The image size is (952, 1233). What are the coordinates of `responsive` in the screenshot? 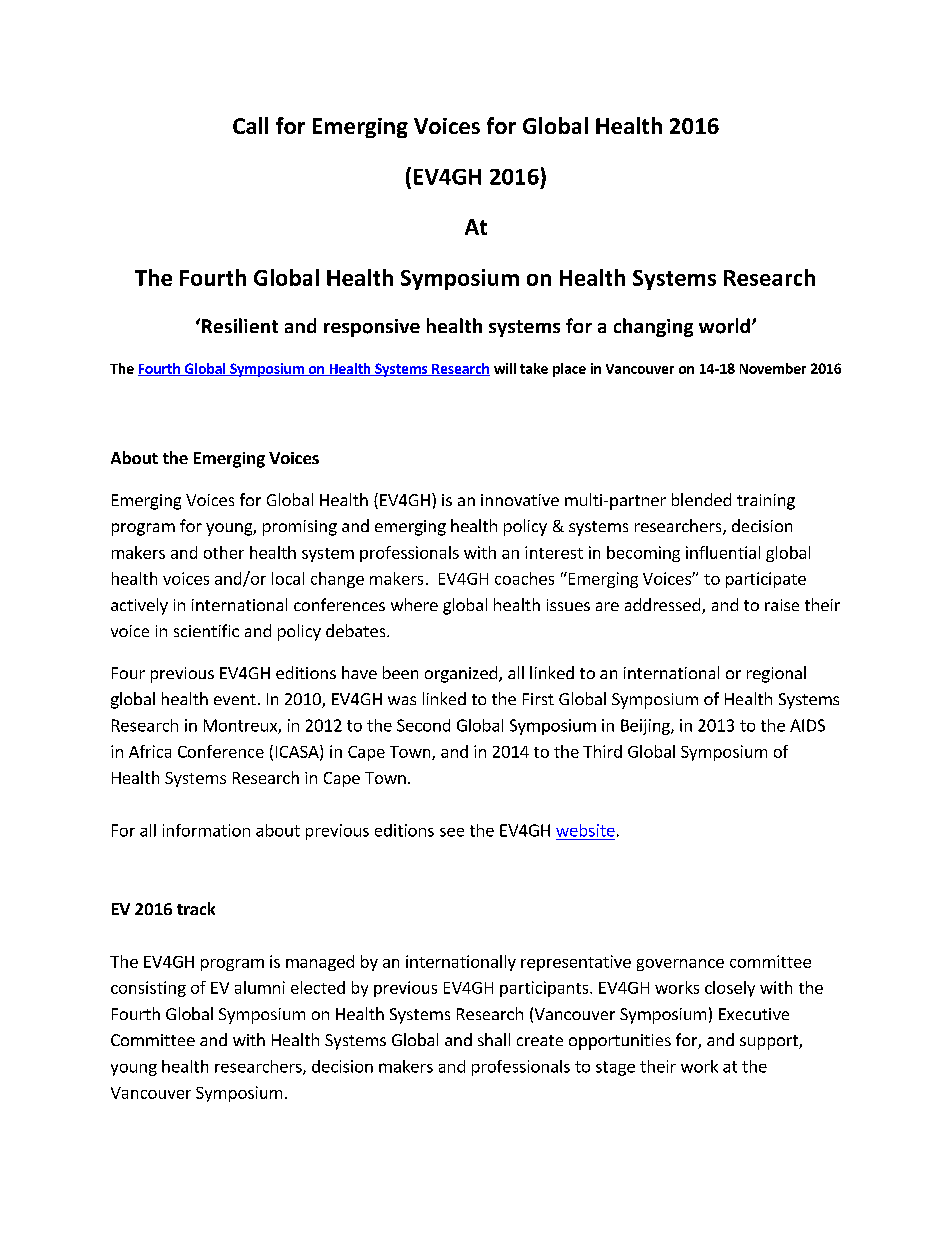 It's located at (372, 328).
